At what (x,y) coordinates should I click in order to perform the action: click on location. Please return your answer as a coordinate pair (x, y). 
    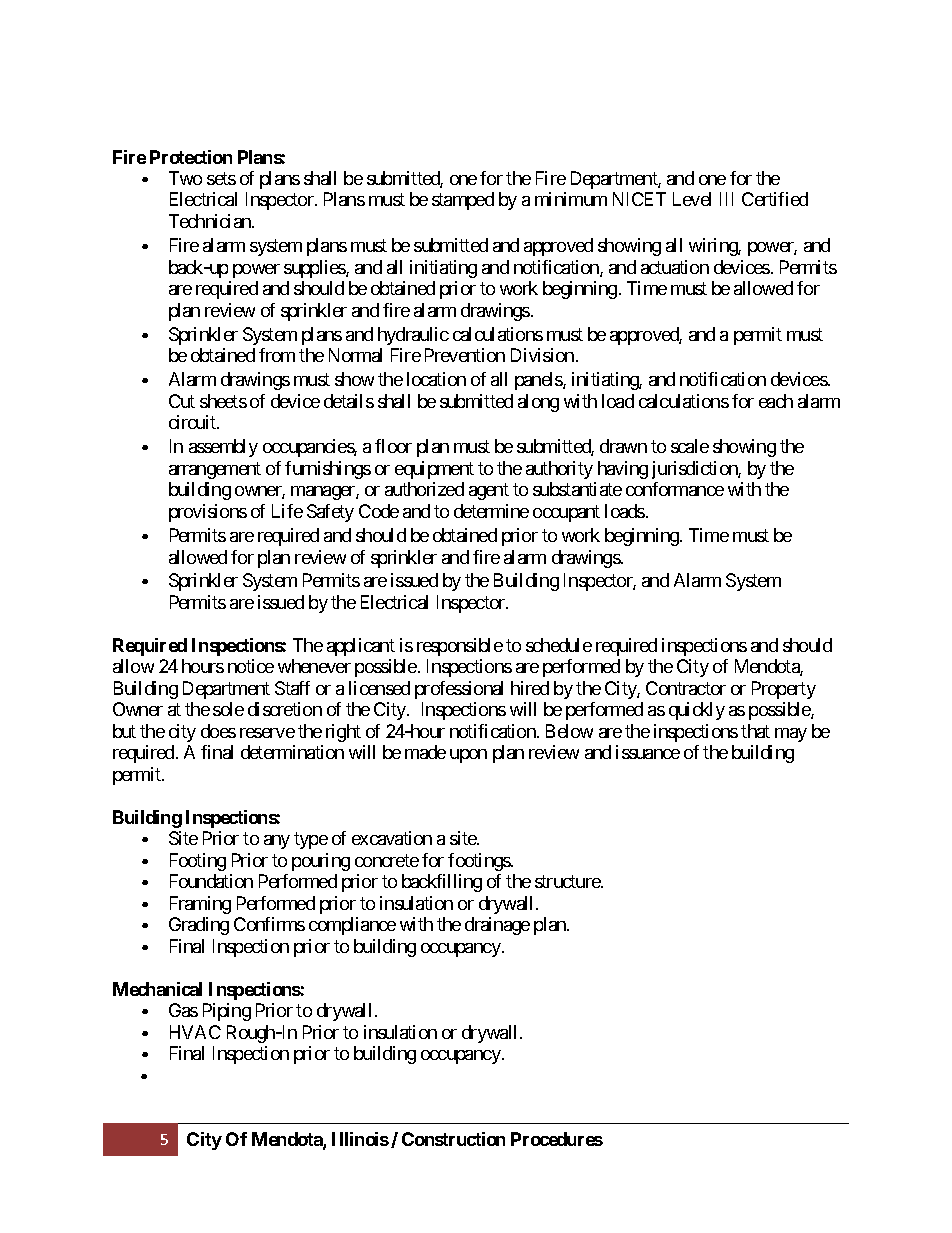
    Looking at the image, I should click on (436, 379).
